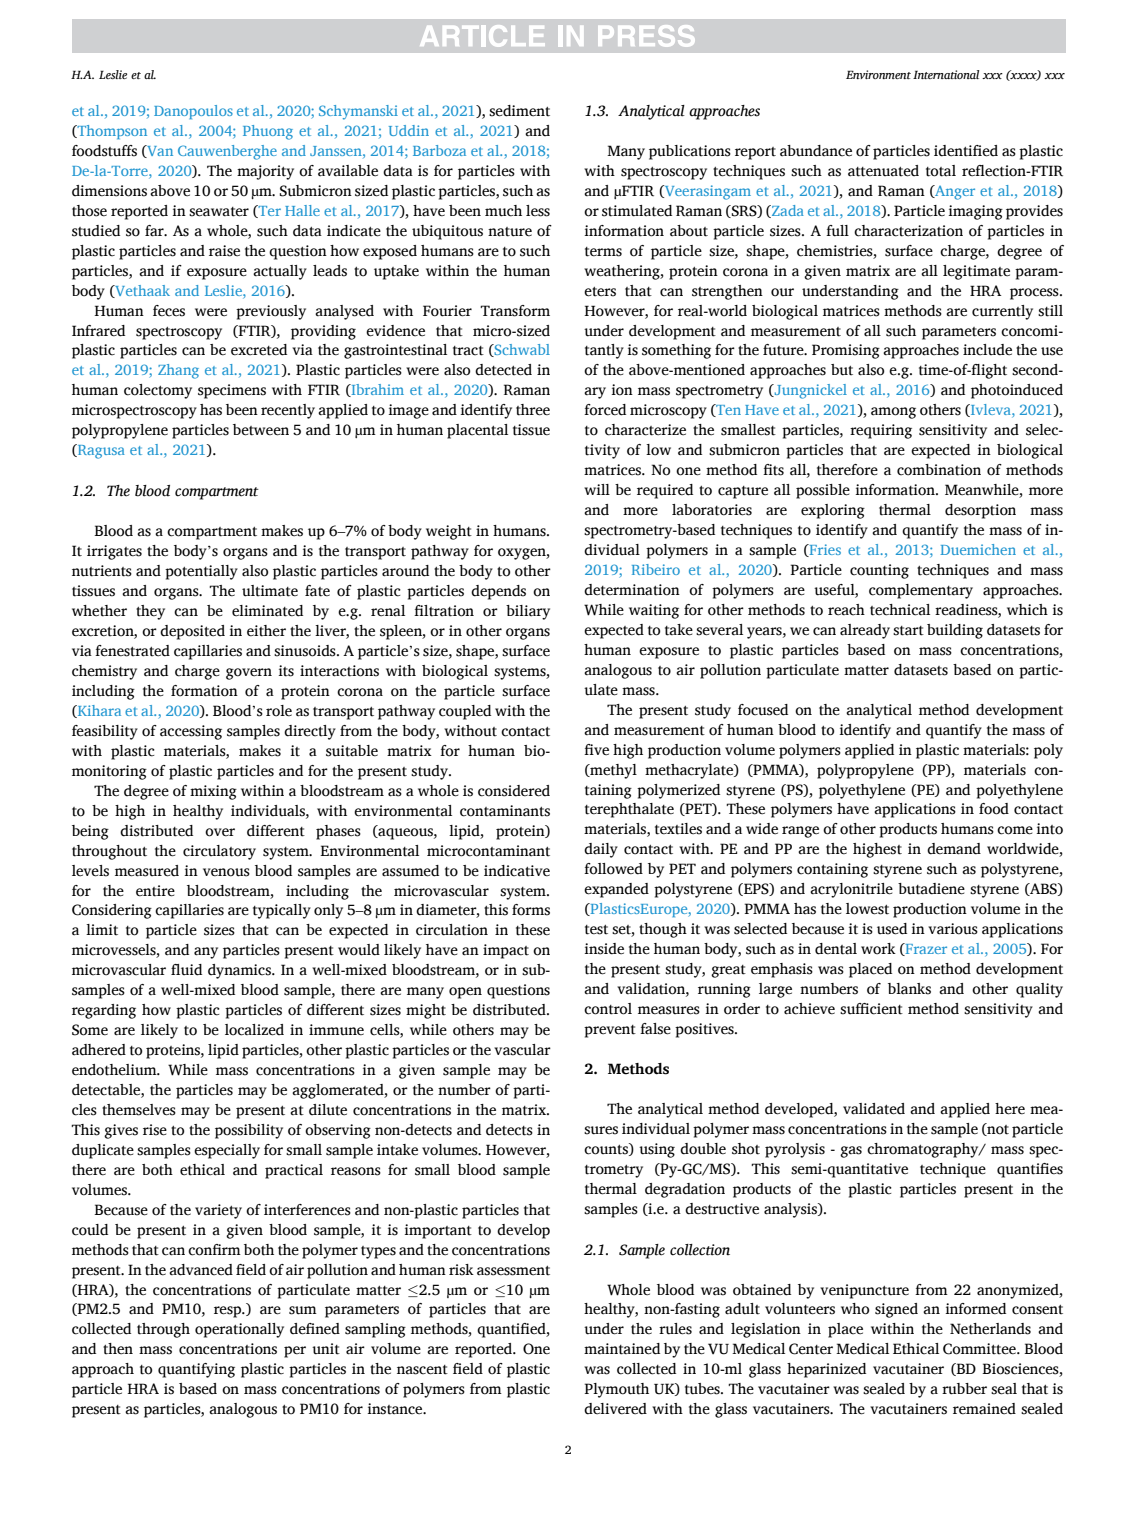 This image has height=1514, width=1135. I want to click on majority, so click(265, 172).
